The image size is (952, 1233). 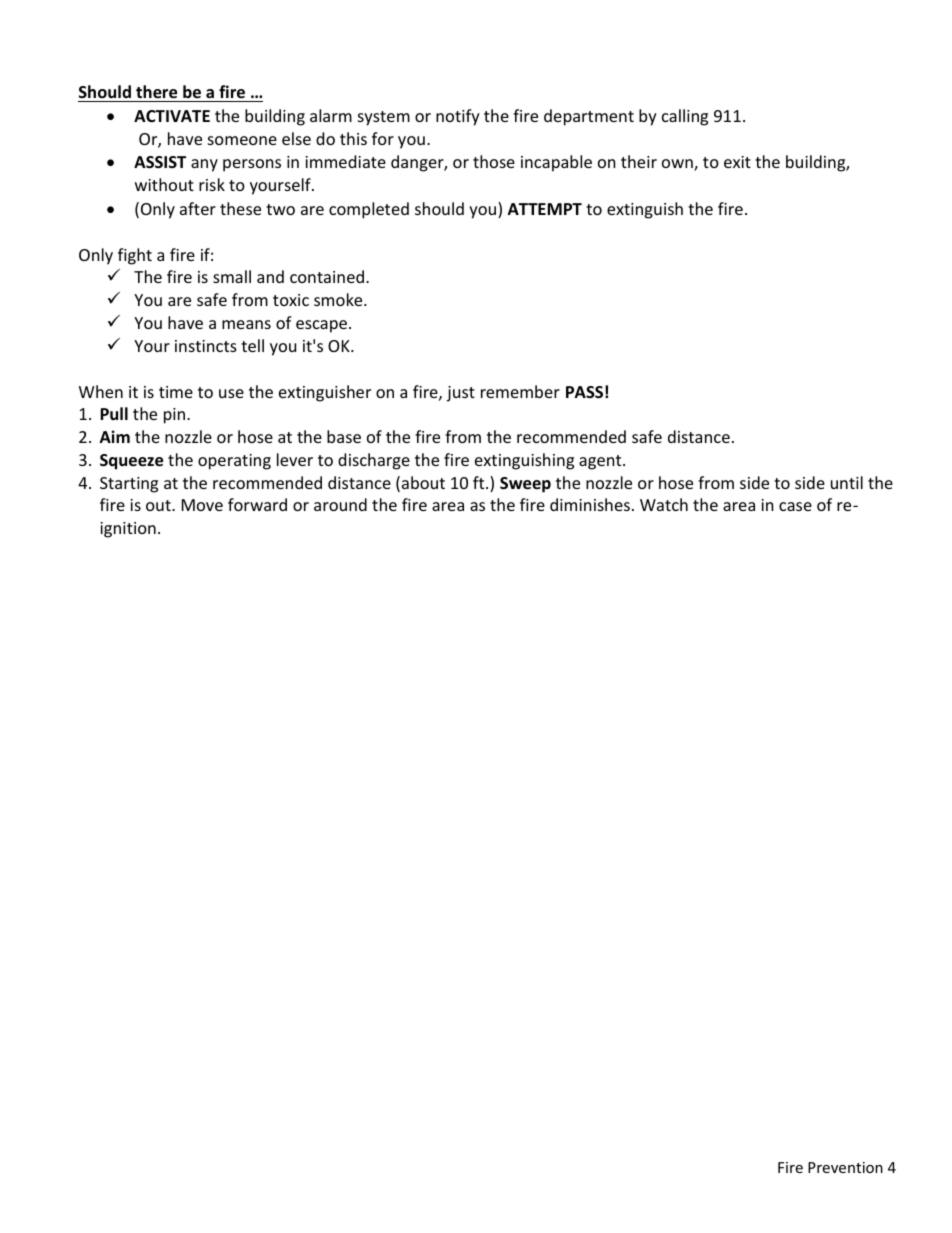 What do you see at coordinates (340, 504) in the image?
I see `around` at bounding box center [340, 504].
